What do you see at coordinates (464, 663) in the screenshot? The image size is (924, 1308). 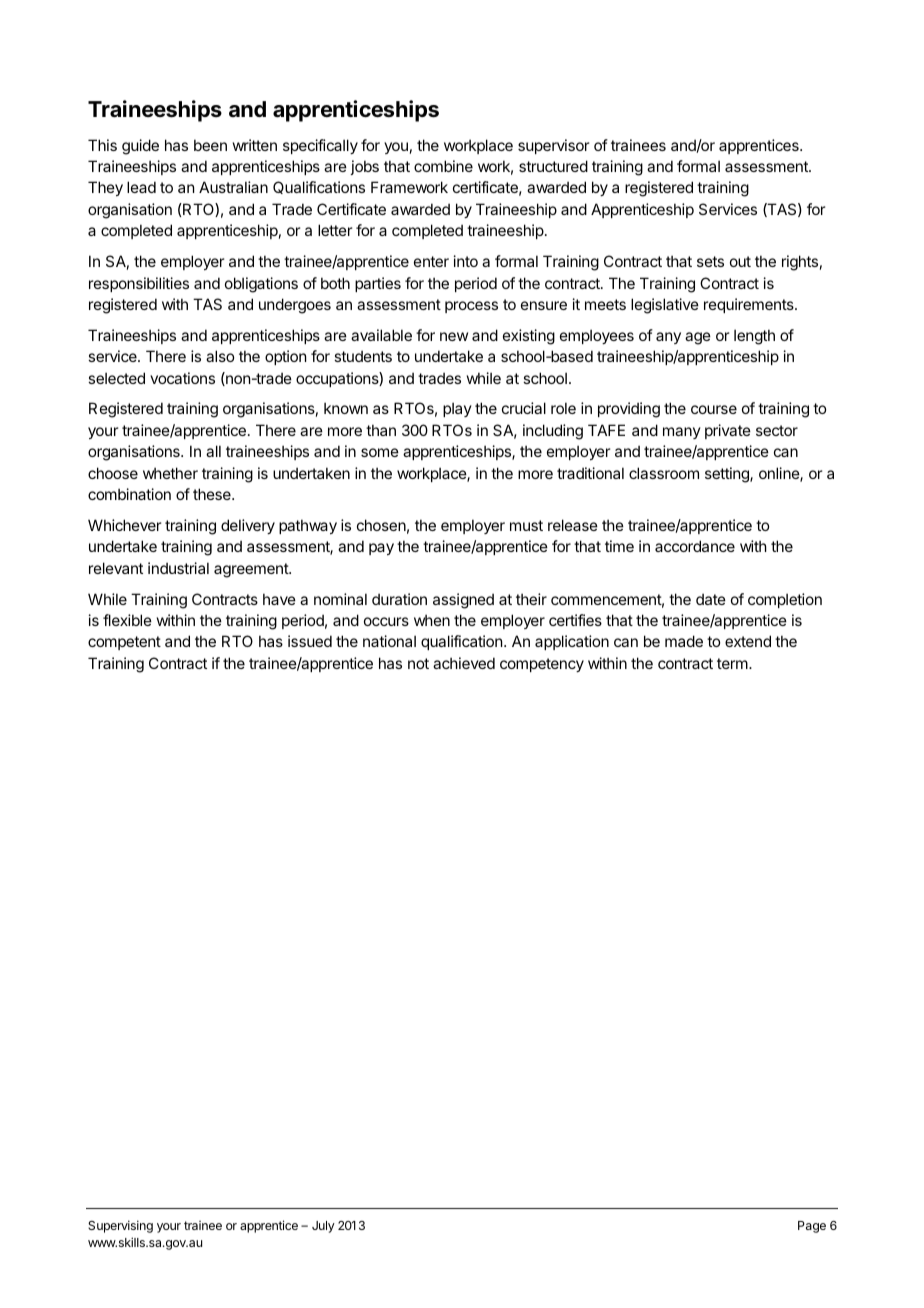 I see `achieved` at bounding box center [464, 663].
